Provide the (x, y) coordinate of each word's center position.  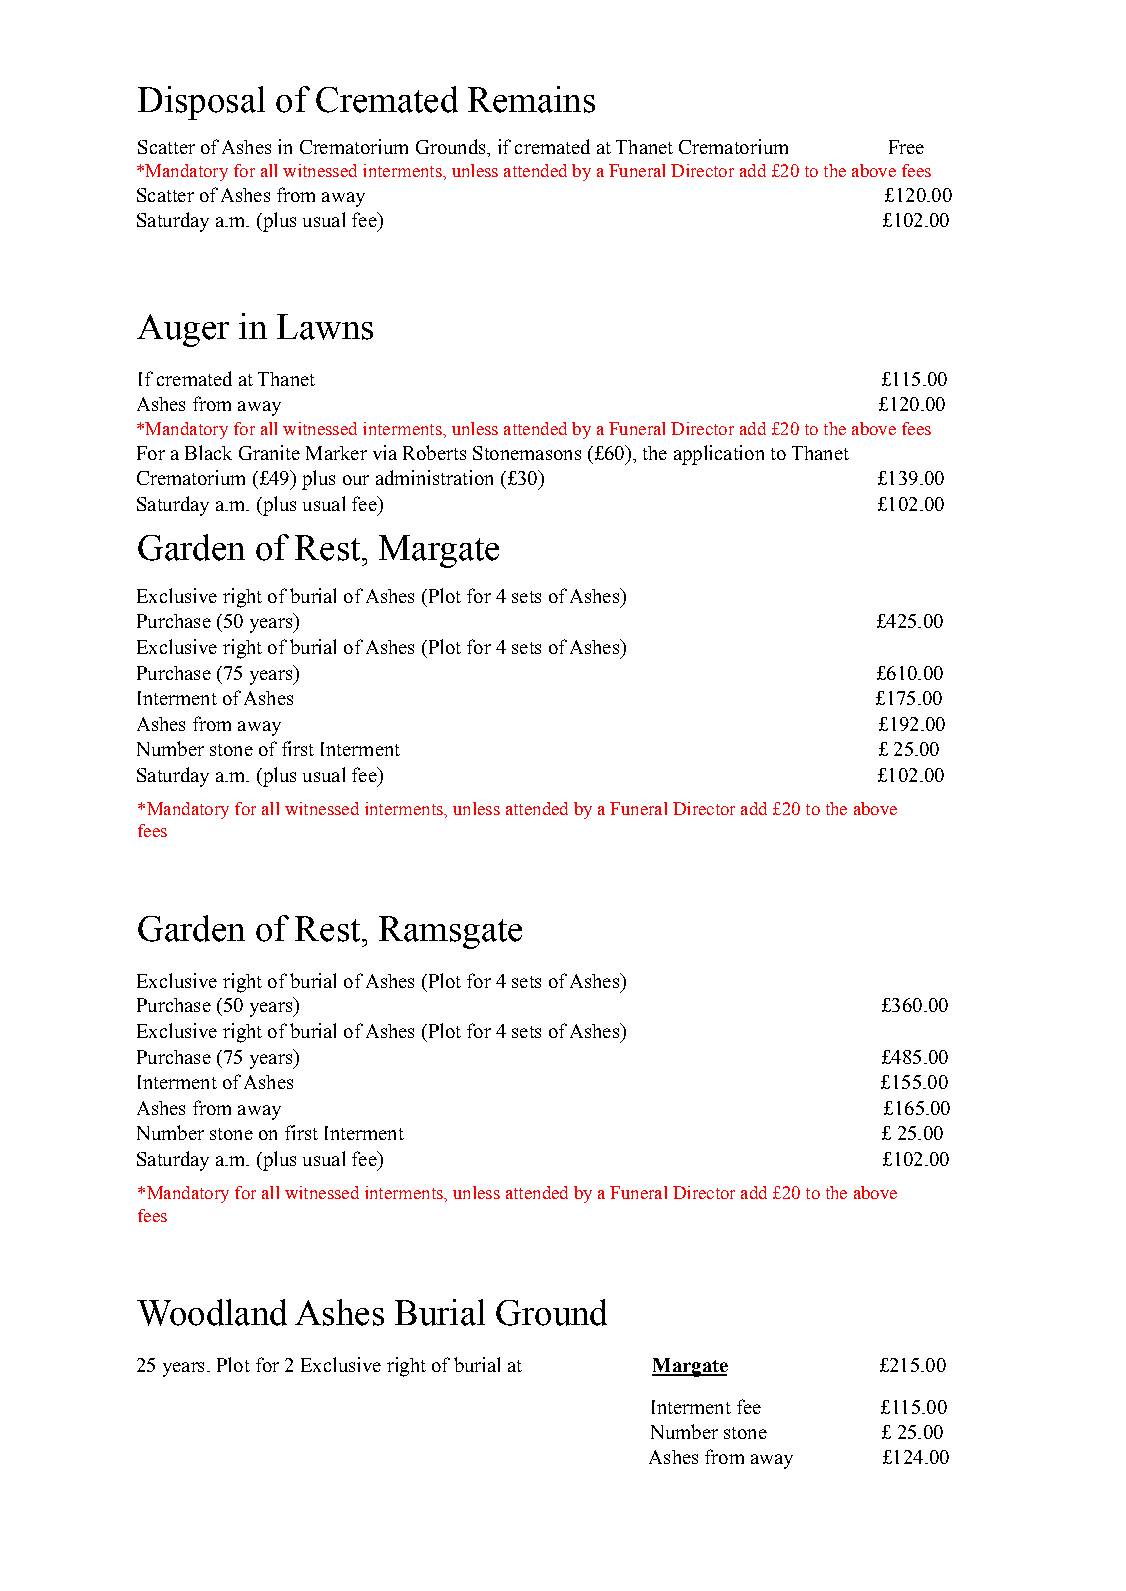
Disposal (201, 103)
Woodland (212, 1312)
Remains (531, 99)
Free (906, 147)
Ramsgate (450, 932)
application (719, 455)
